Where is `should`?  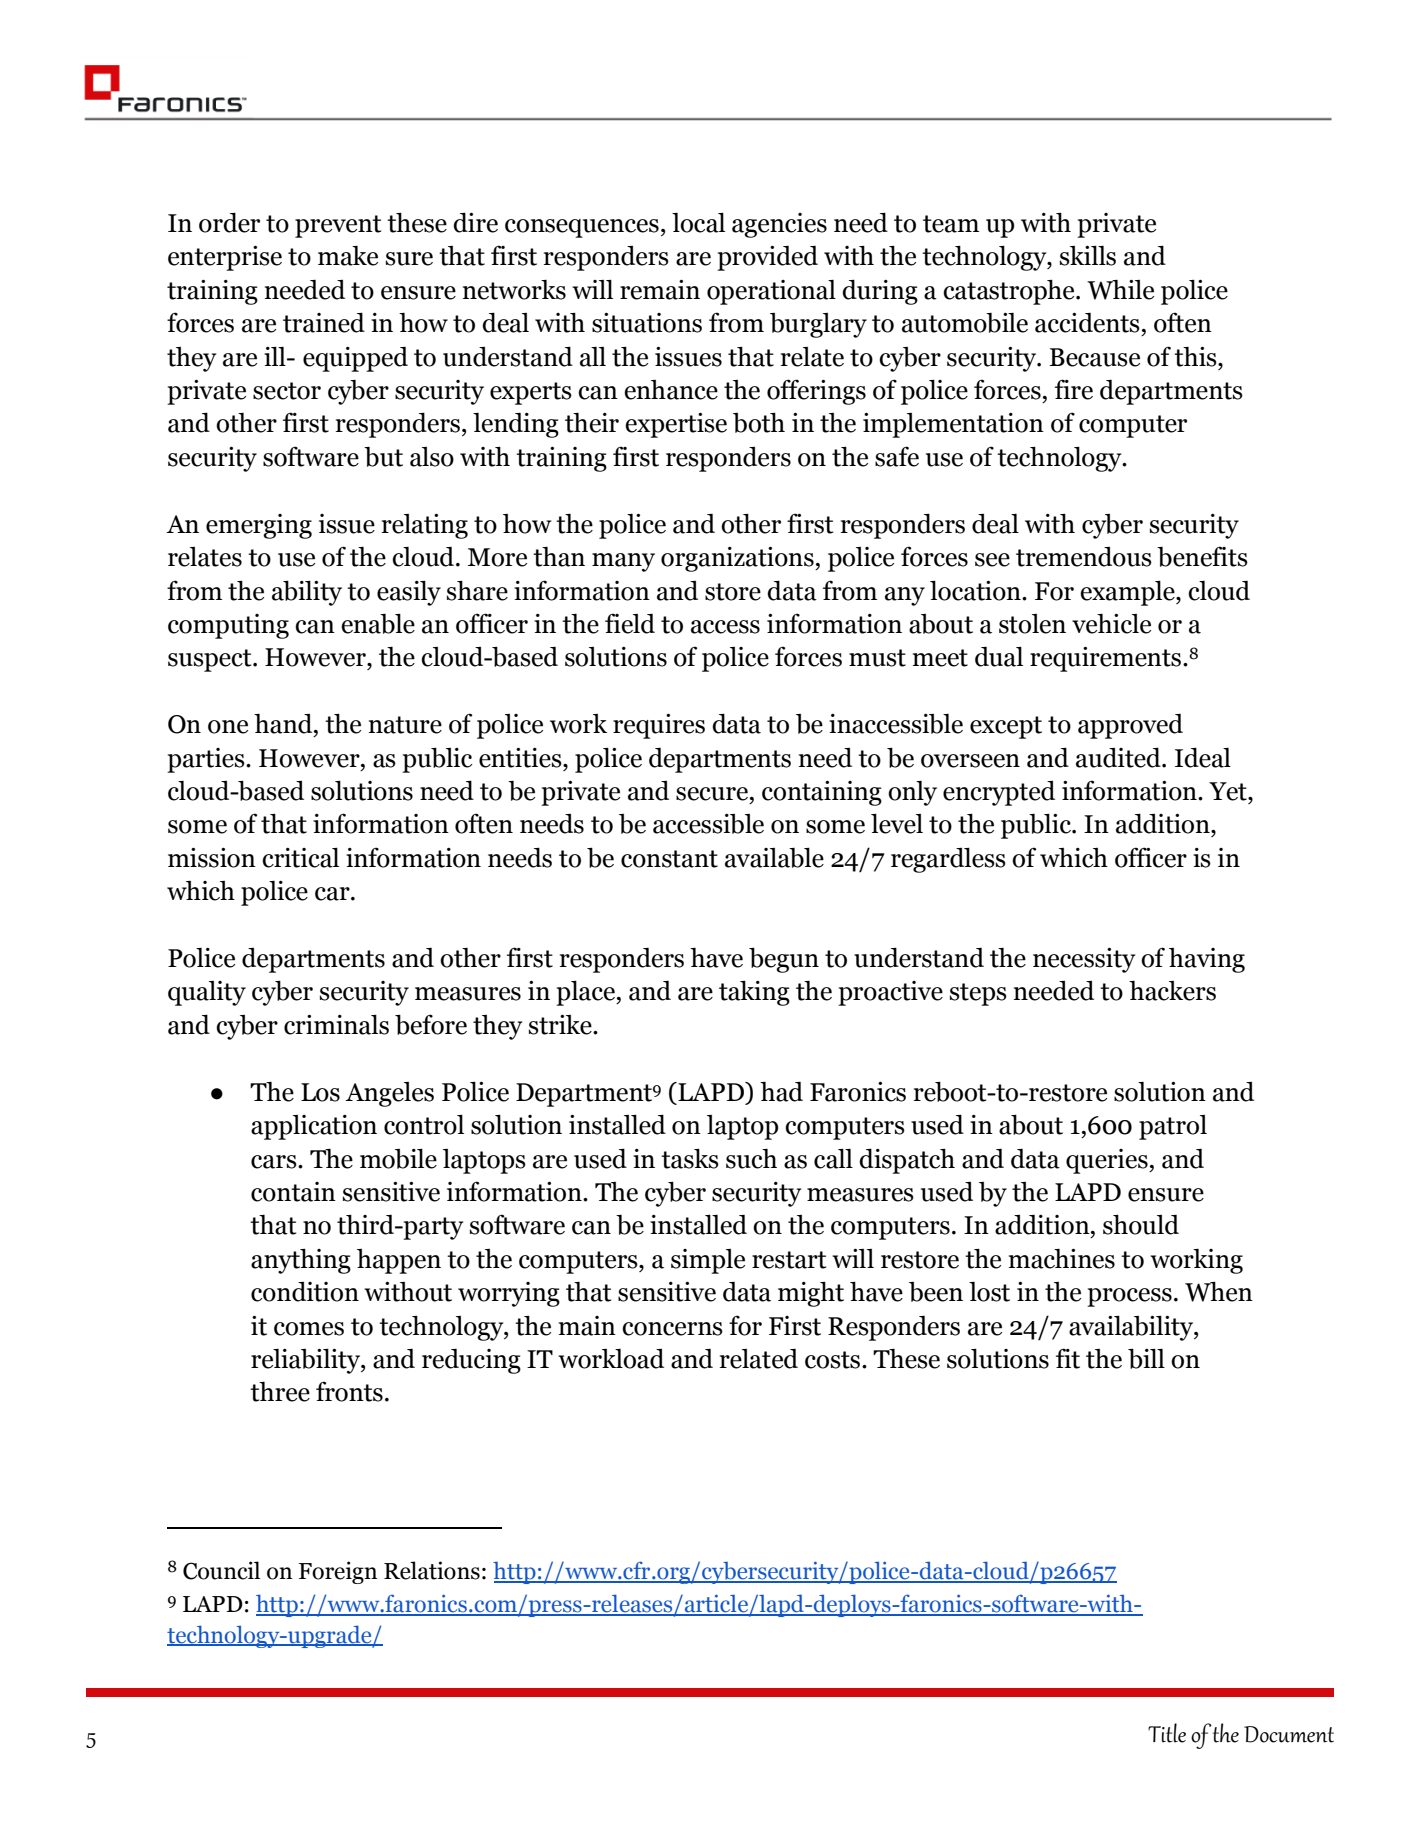 should is located at coordinates (1141, 1225).
